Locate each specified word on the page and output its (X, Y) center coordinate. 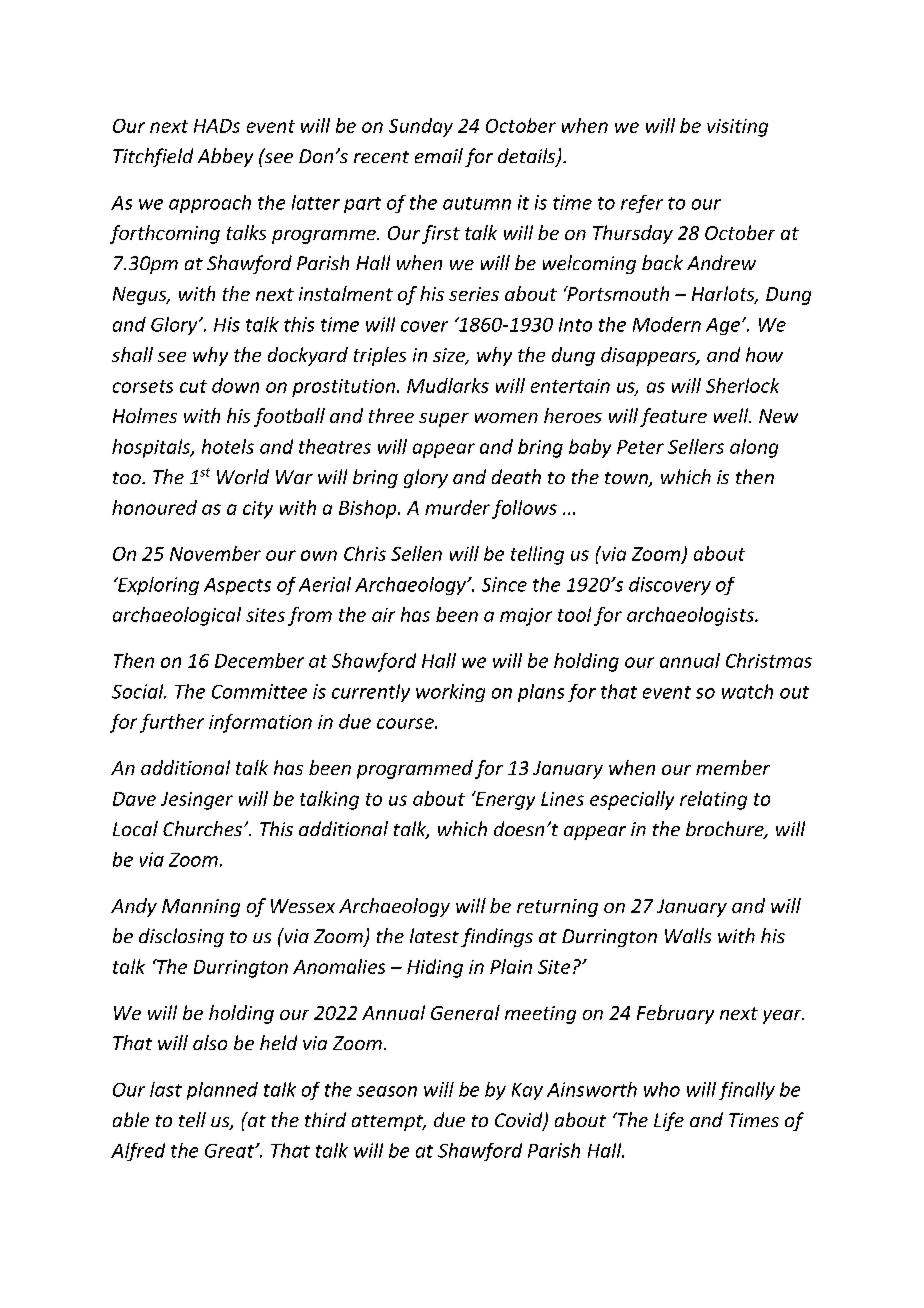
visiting (737, 128)
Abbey (225, 157)
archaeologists (691, 616)
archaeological (177, 616)
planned (222, 1091)
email (439, 155)
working (450, 693)
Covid (520, 1121)
